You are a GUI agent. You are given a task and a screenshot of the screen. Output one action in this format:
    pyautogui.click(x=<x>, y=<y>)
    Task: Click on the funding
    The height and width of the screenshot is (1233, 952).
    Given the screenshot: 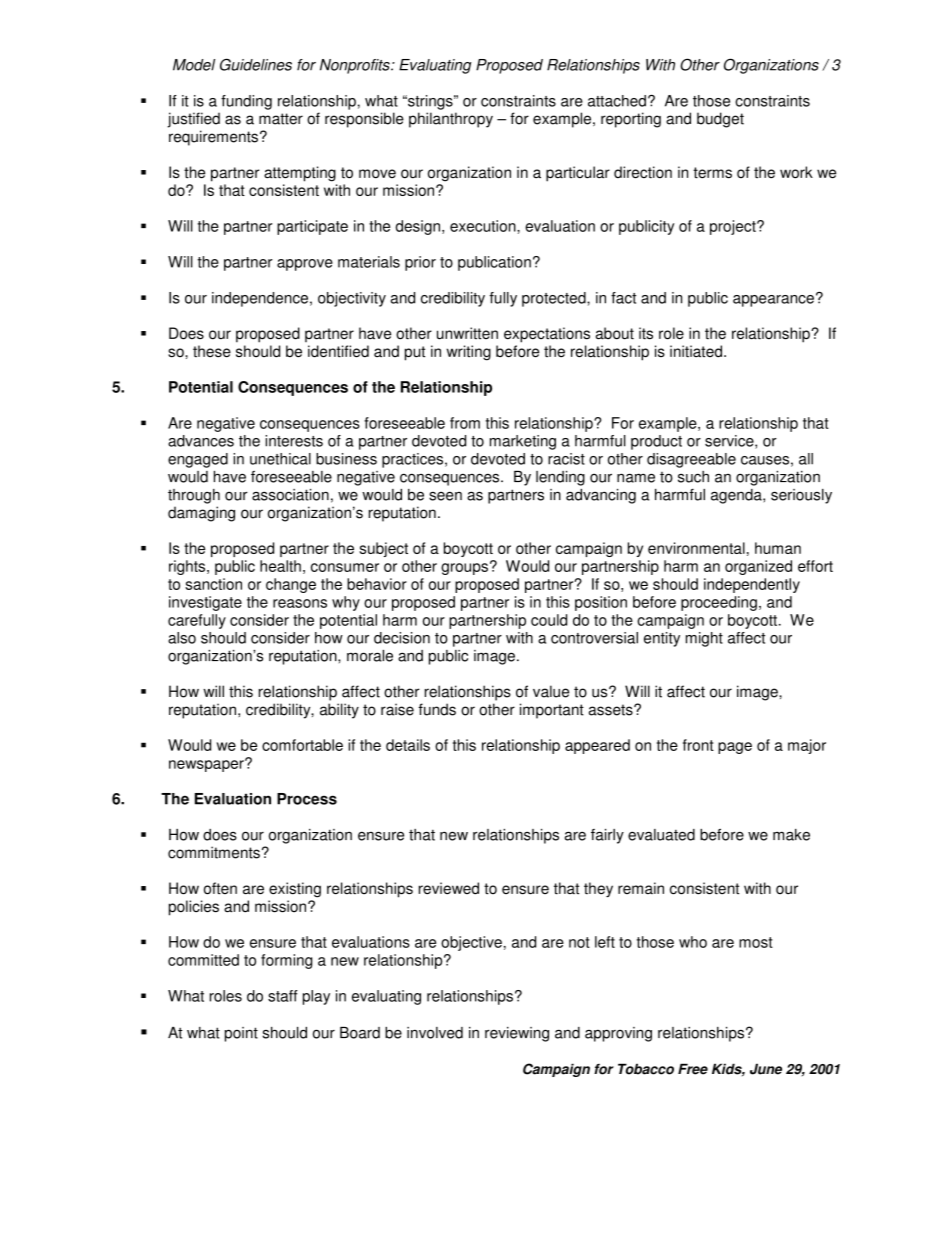 What is the action you would take?
    pyautogui.click(x=246, y=102)
